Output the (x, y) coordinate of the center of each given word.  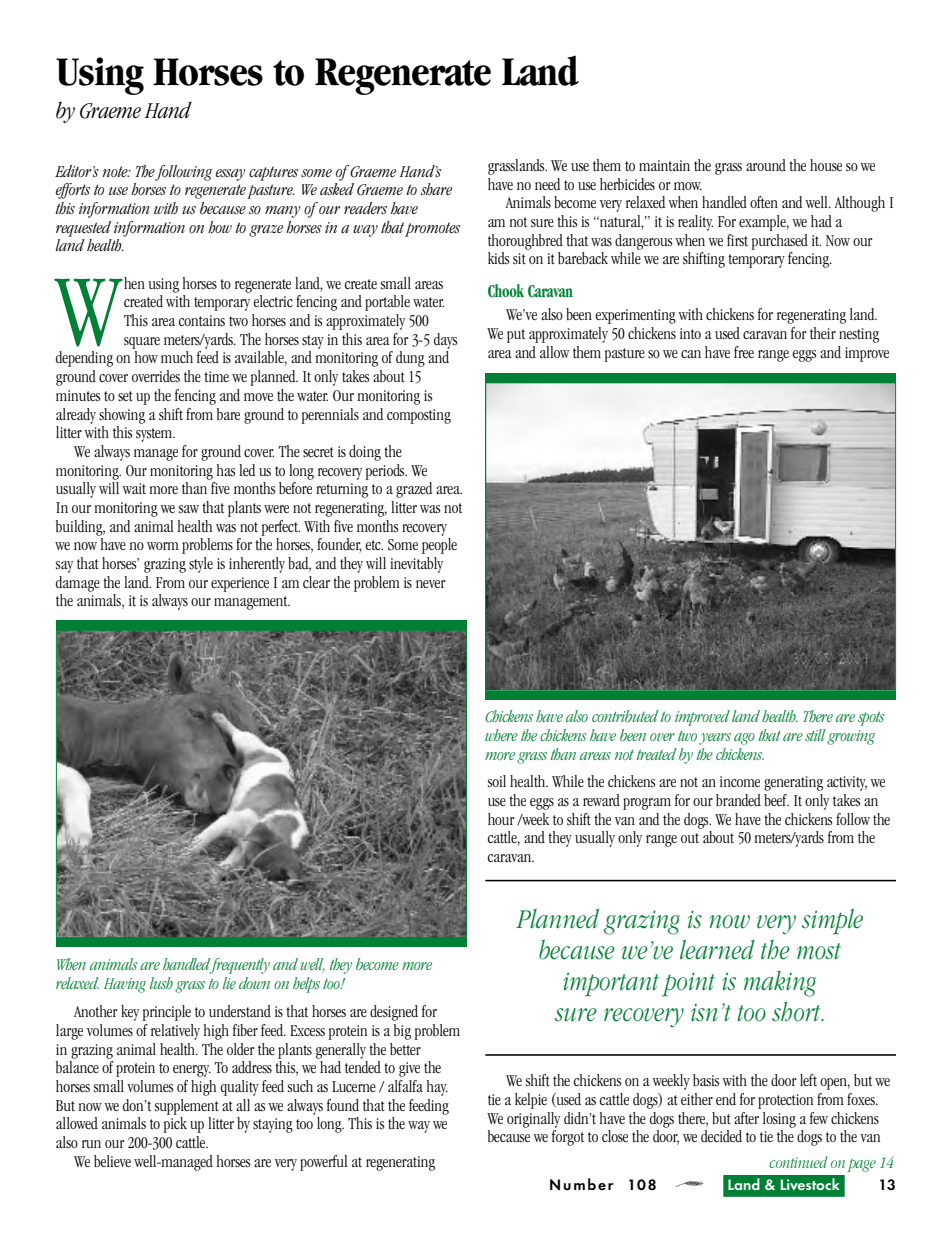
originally (533, 1120)
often (764, 202)
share (436, 189)
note (116, 172)
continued (798, 1162)
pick (175, 1125)
